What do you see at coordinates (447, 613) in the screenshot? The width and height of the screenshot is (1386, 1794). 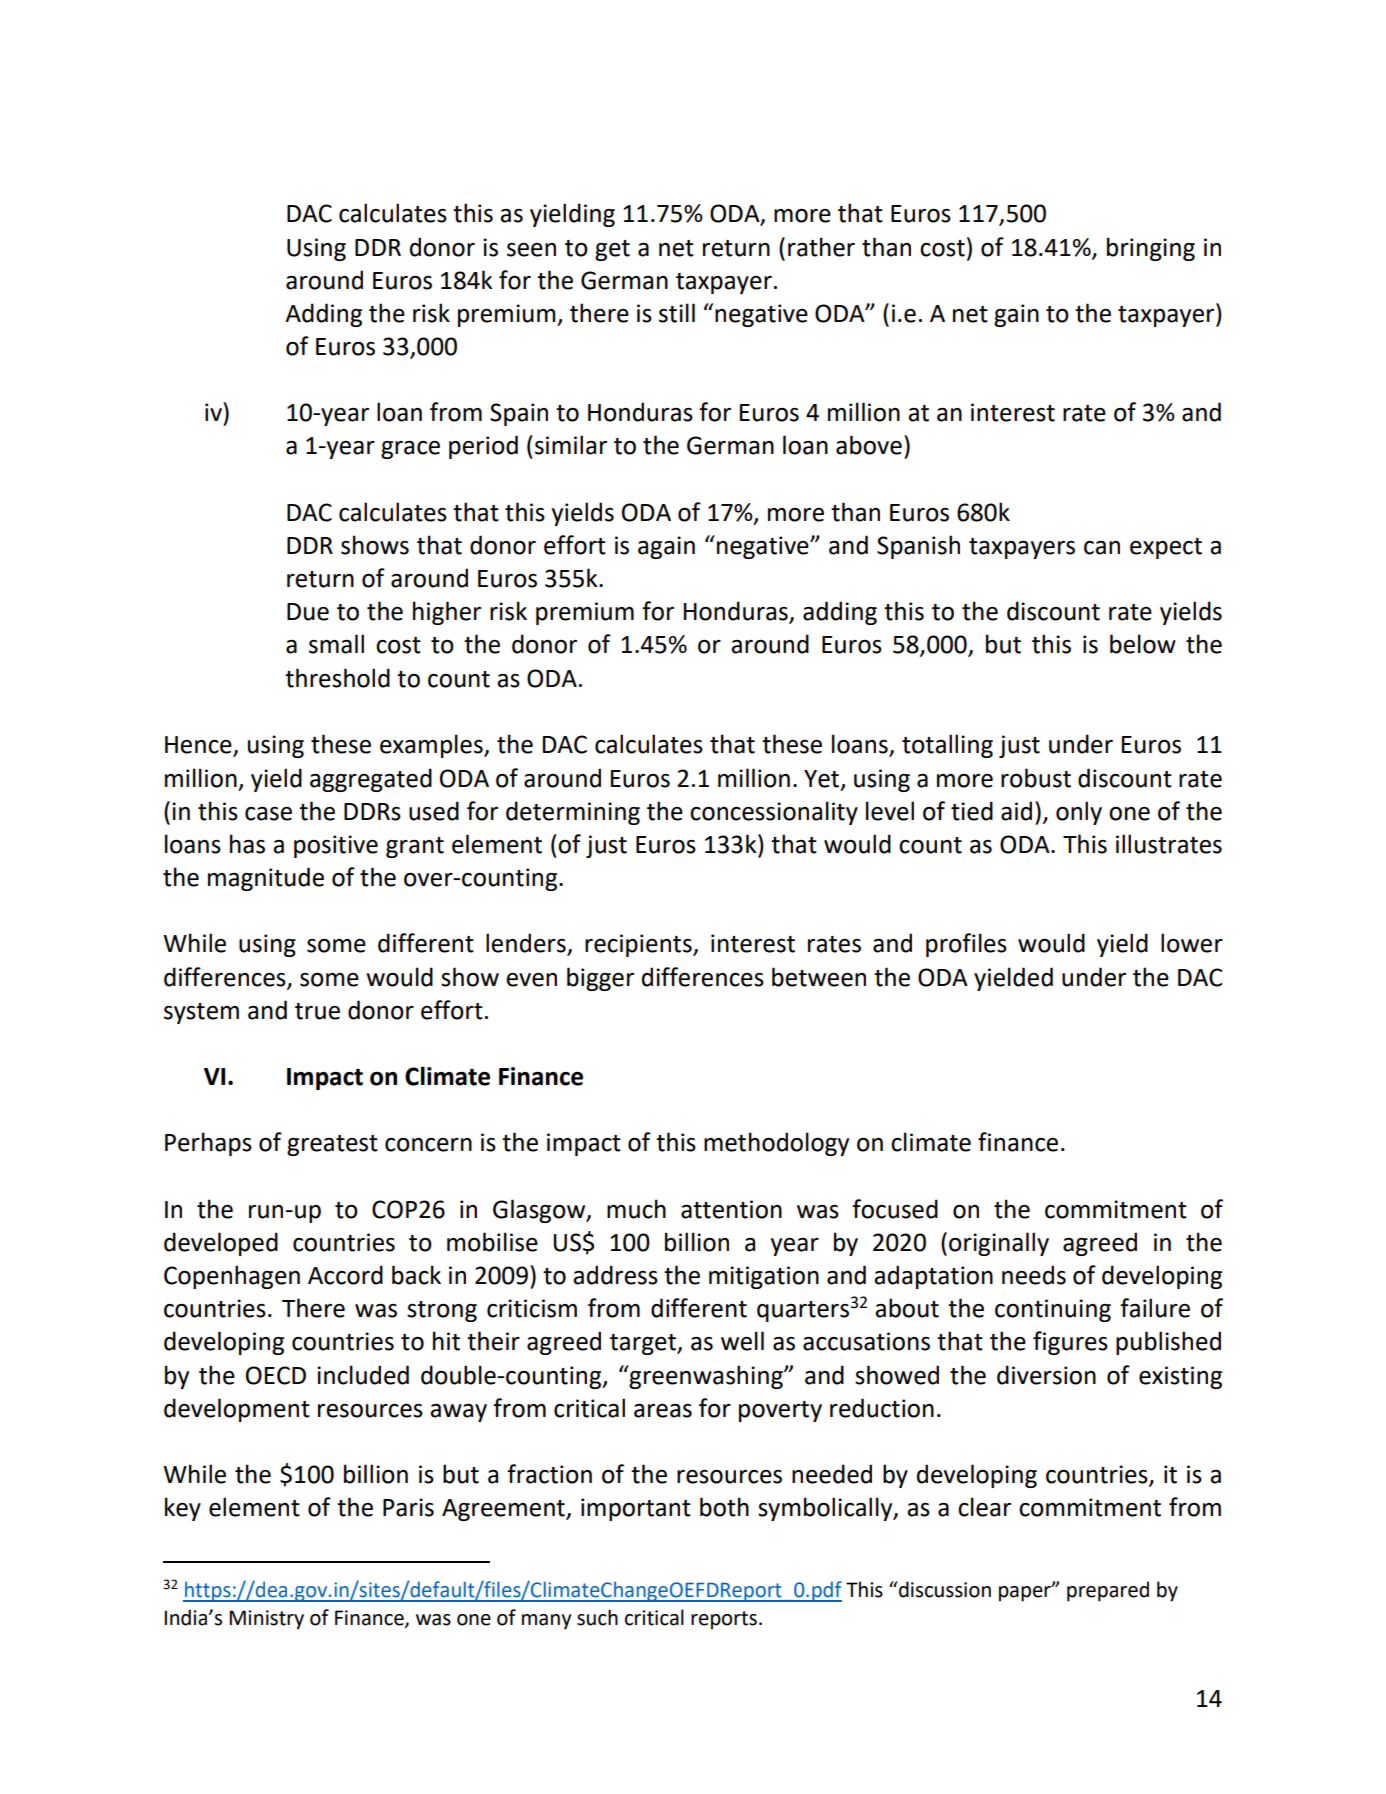 I see `higher` at bounding box center [447, 613].
